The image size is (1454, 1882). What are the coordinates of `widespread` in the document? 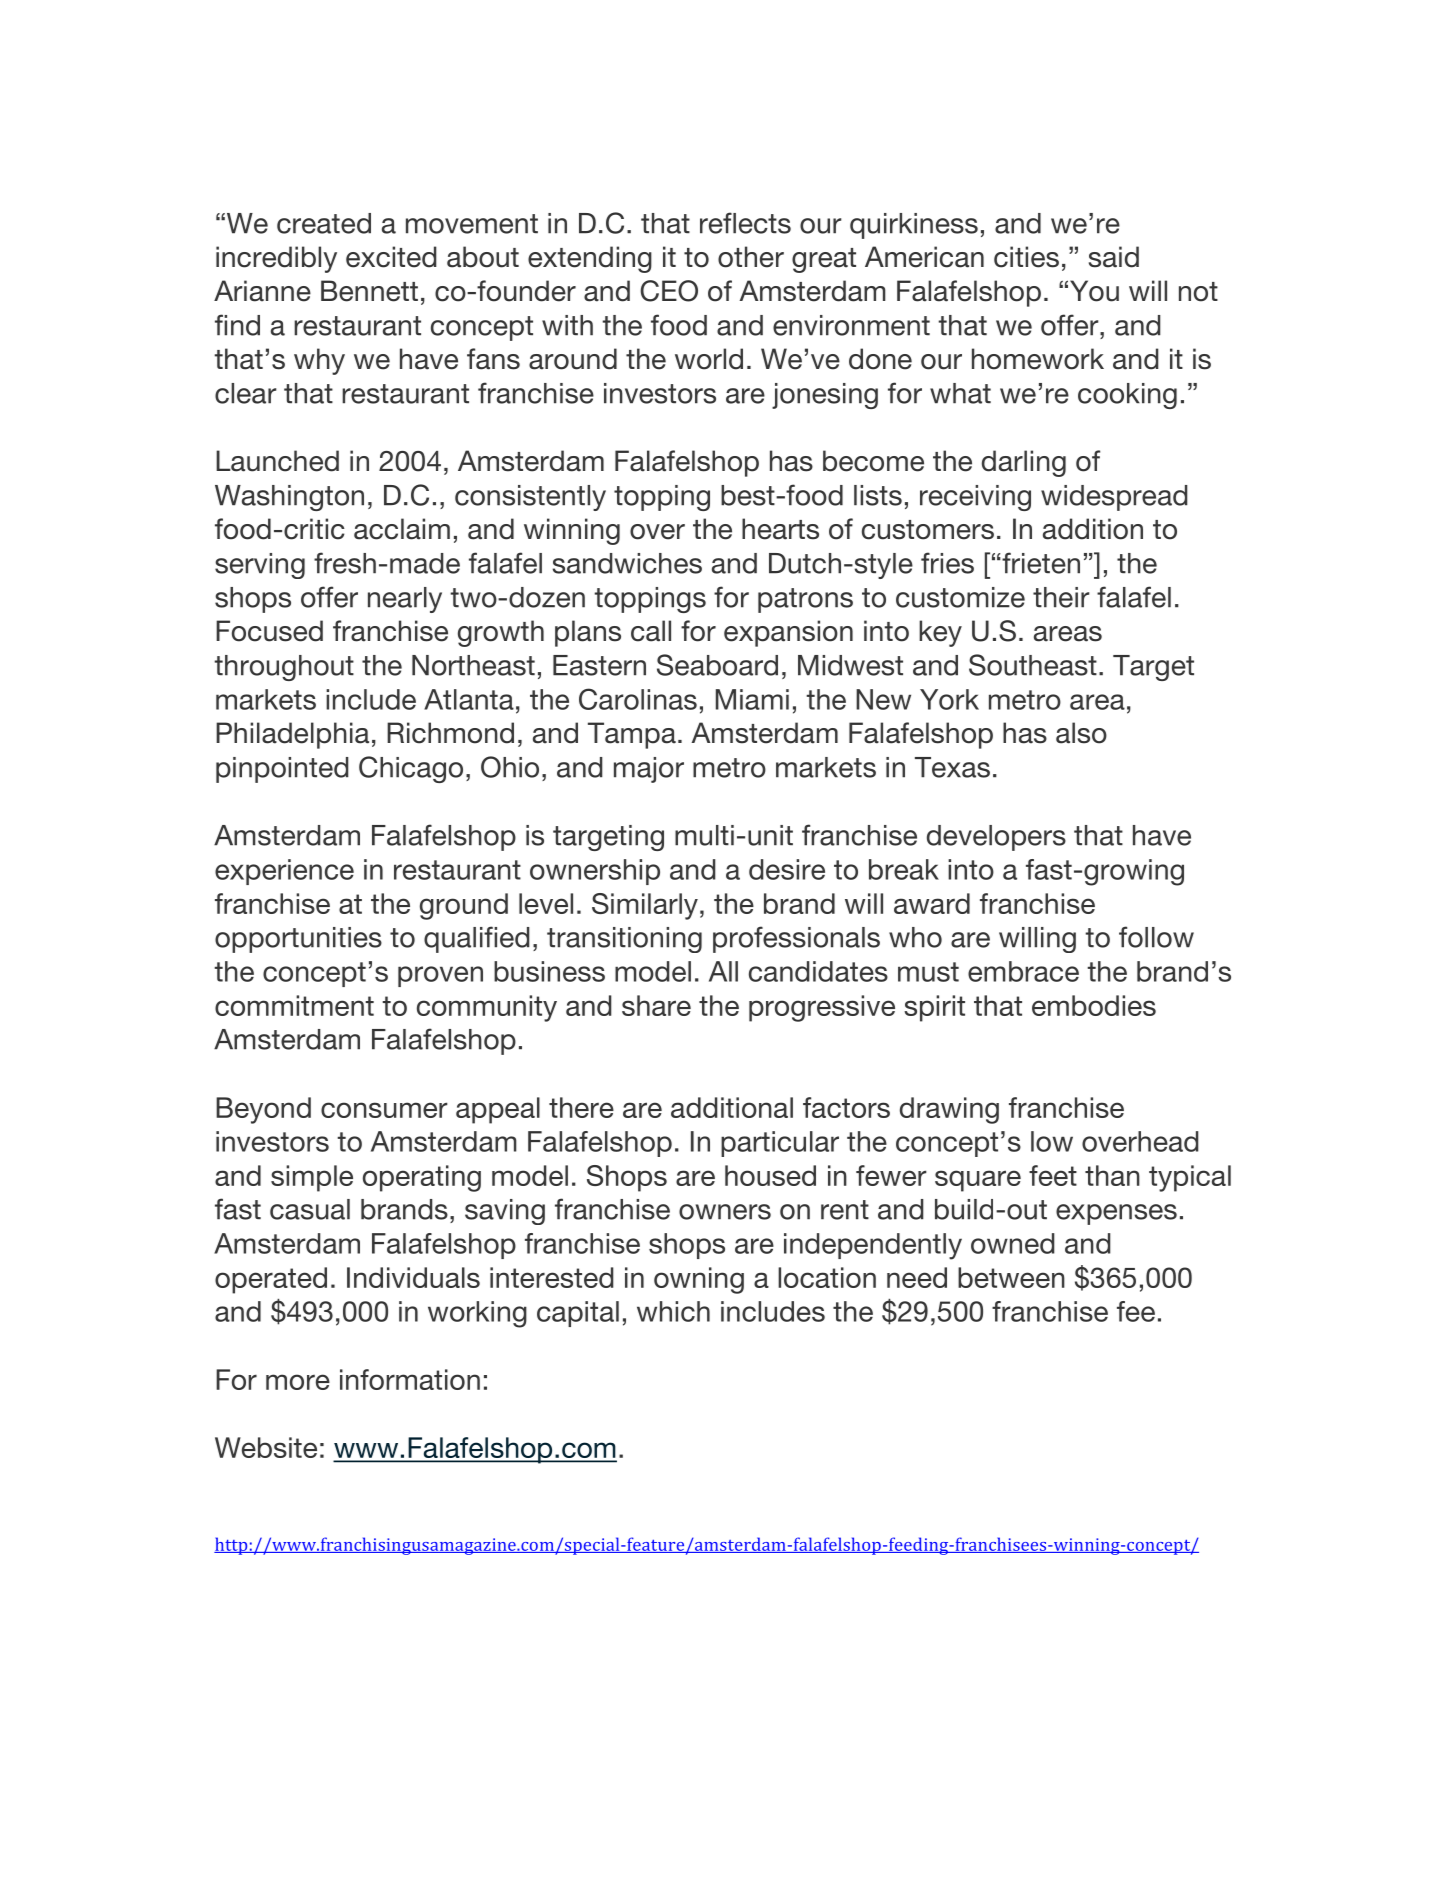 It's located at (1114, 498).
